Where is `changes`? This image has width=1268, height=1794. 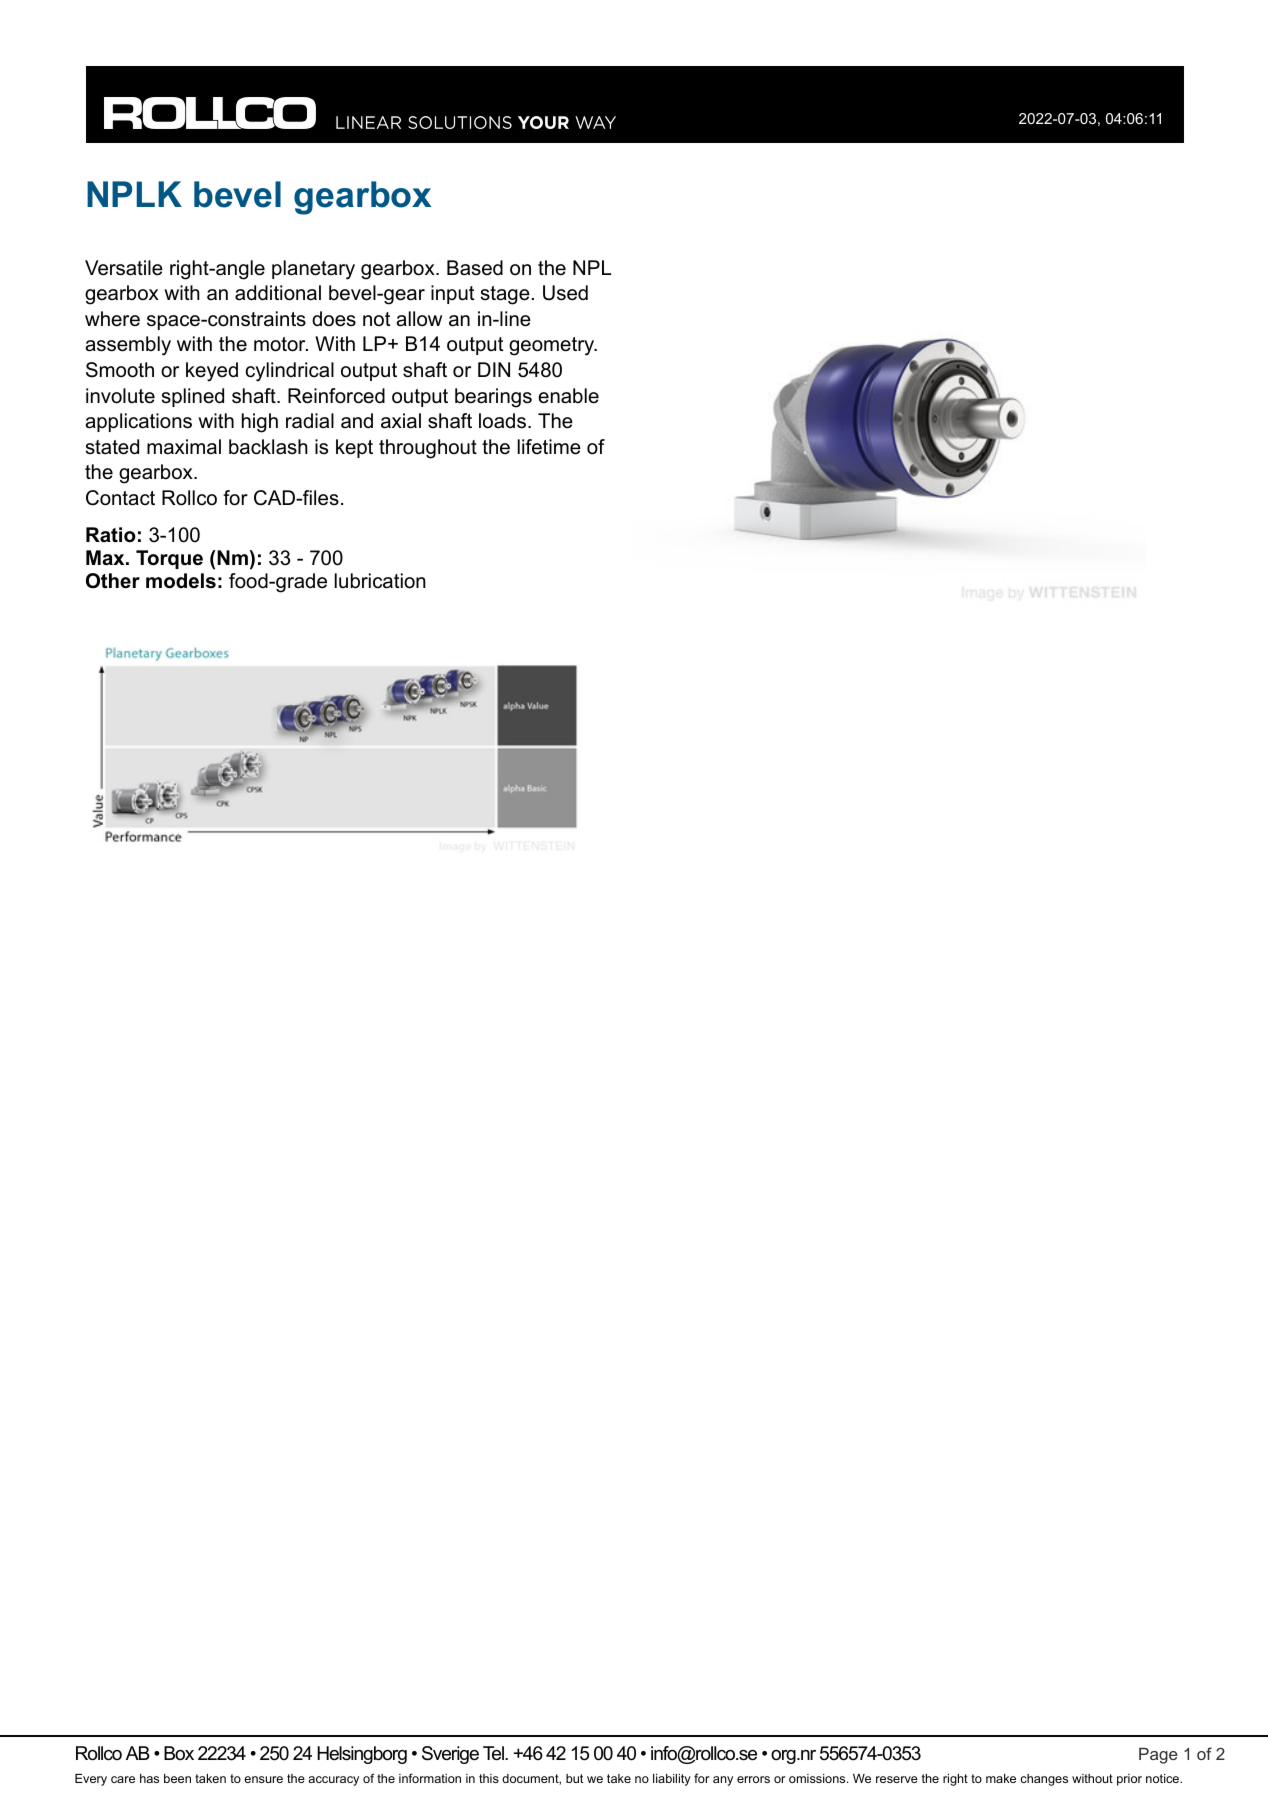 changes is located at coordinates (1044, 1780).
